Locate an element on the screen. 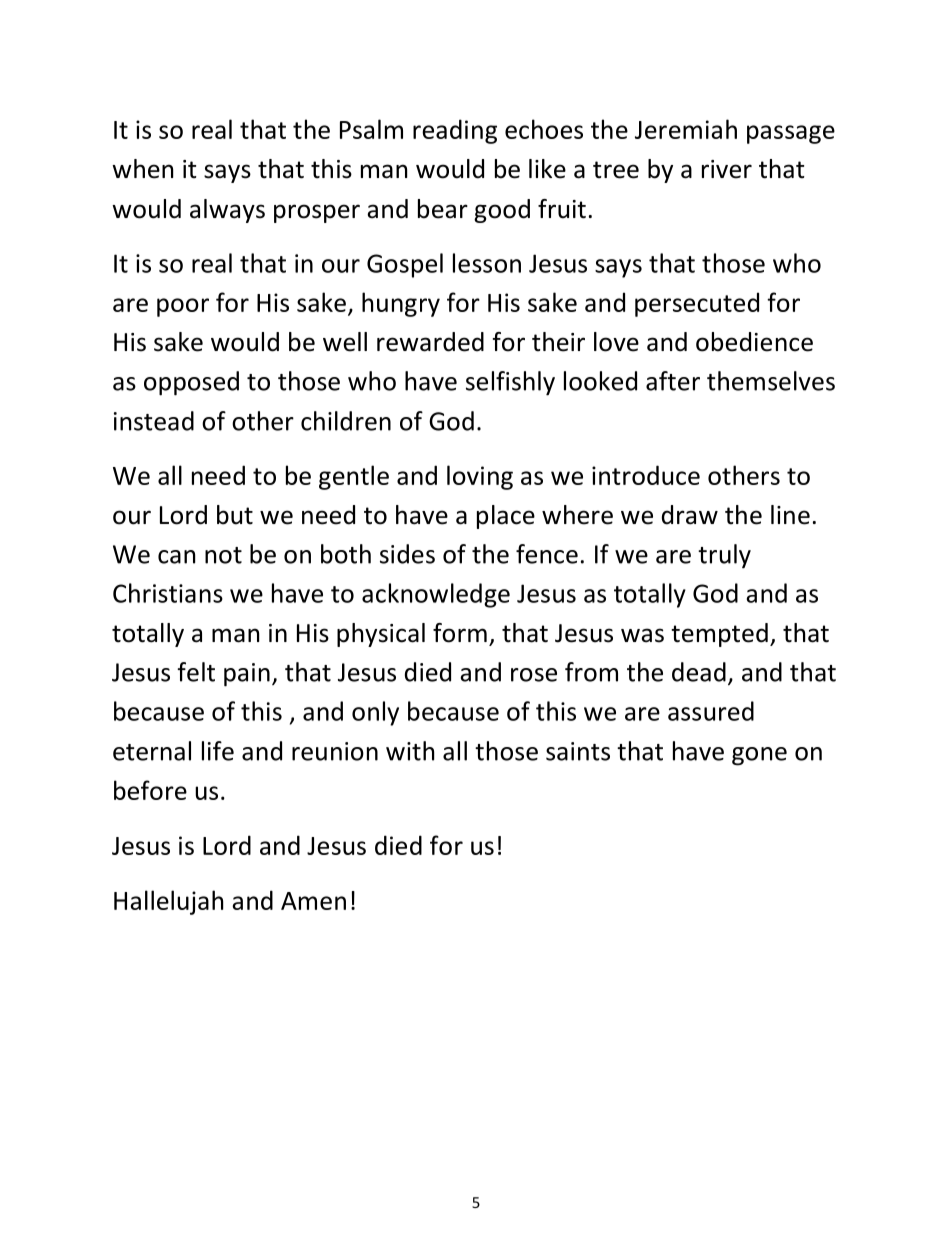 The width and height of the screenshot is (952, 1233). gone is located at coordinates (759, 756).
